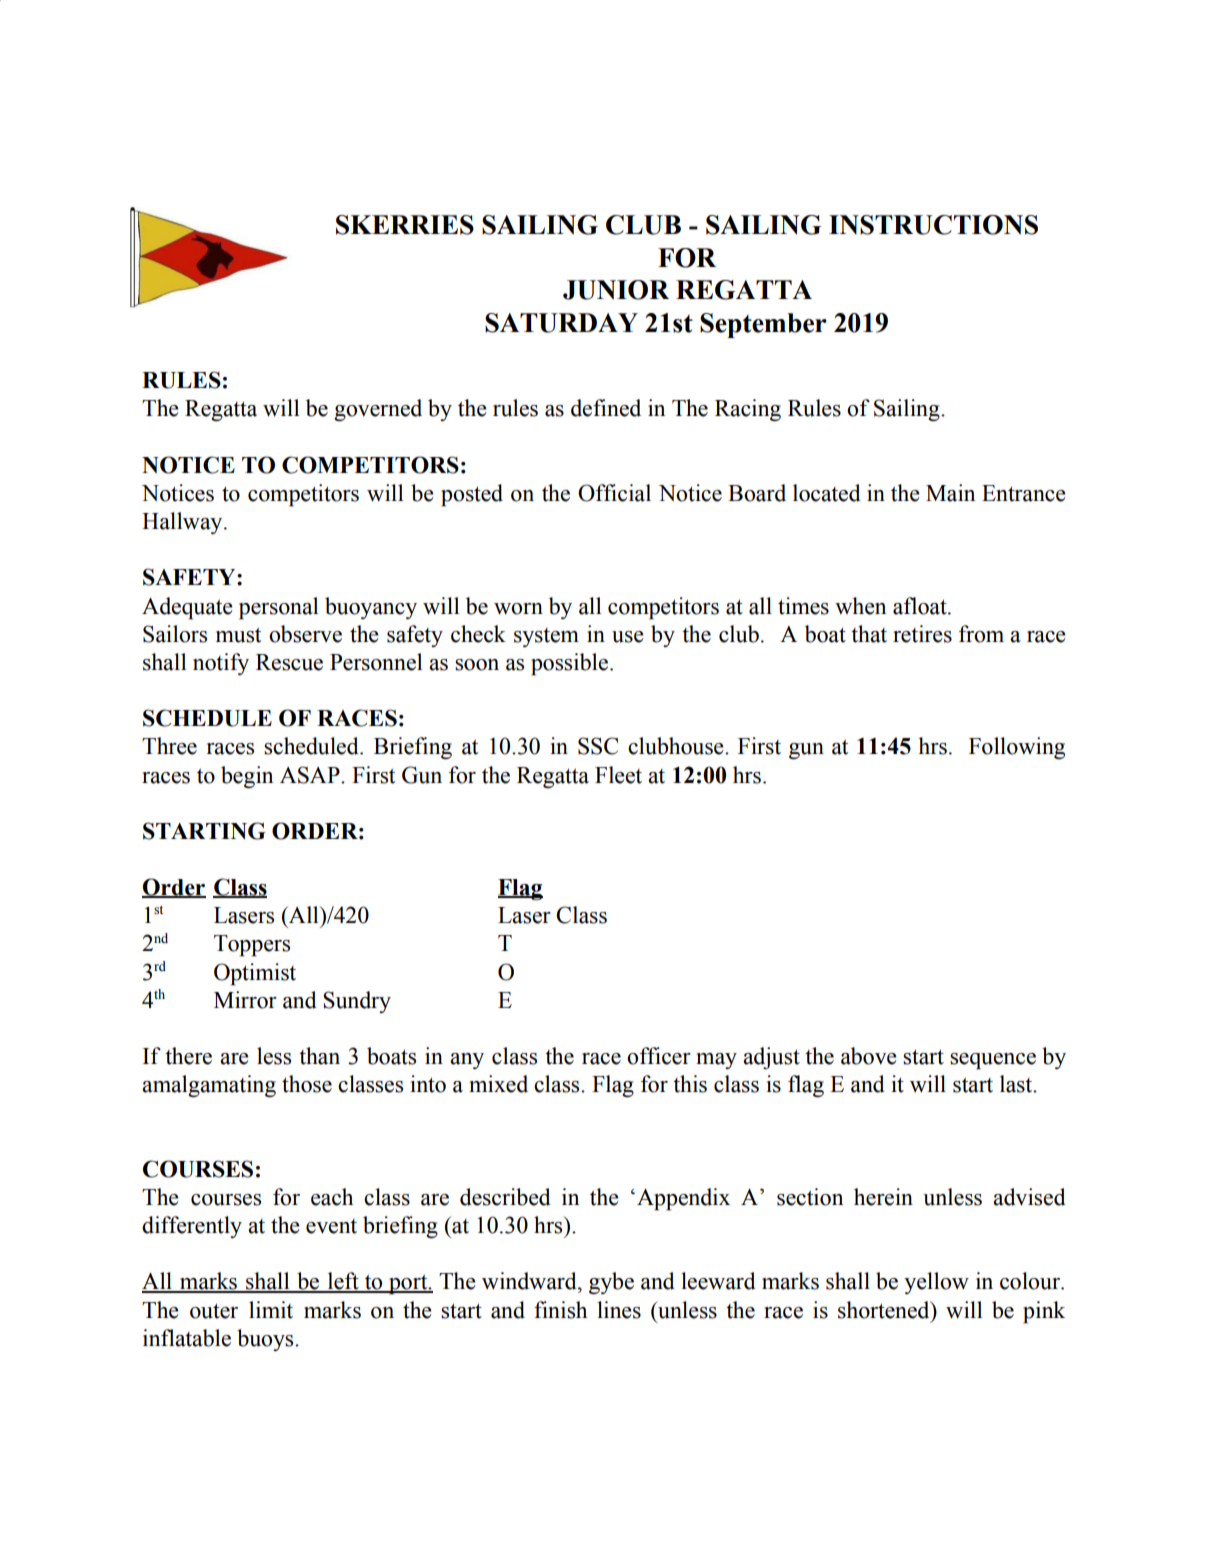 This image has width=1209, height=1565. What do you see at coordinates (614, 493) in the image?
I see `Official` at bounding box center [614, 493].
